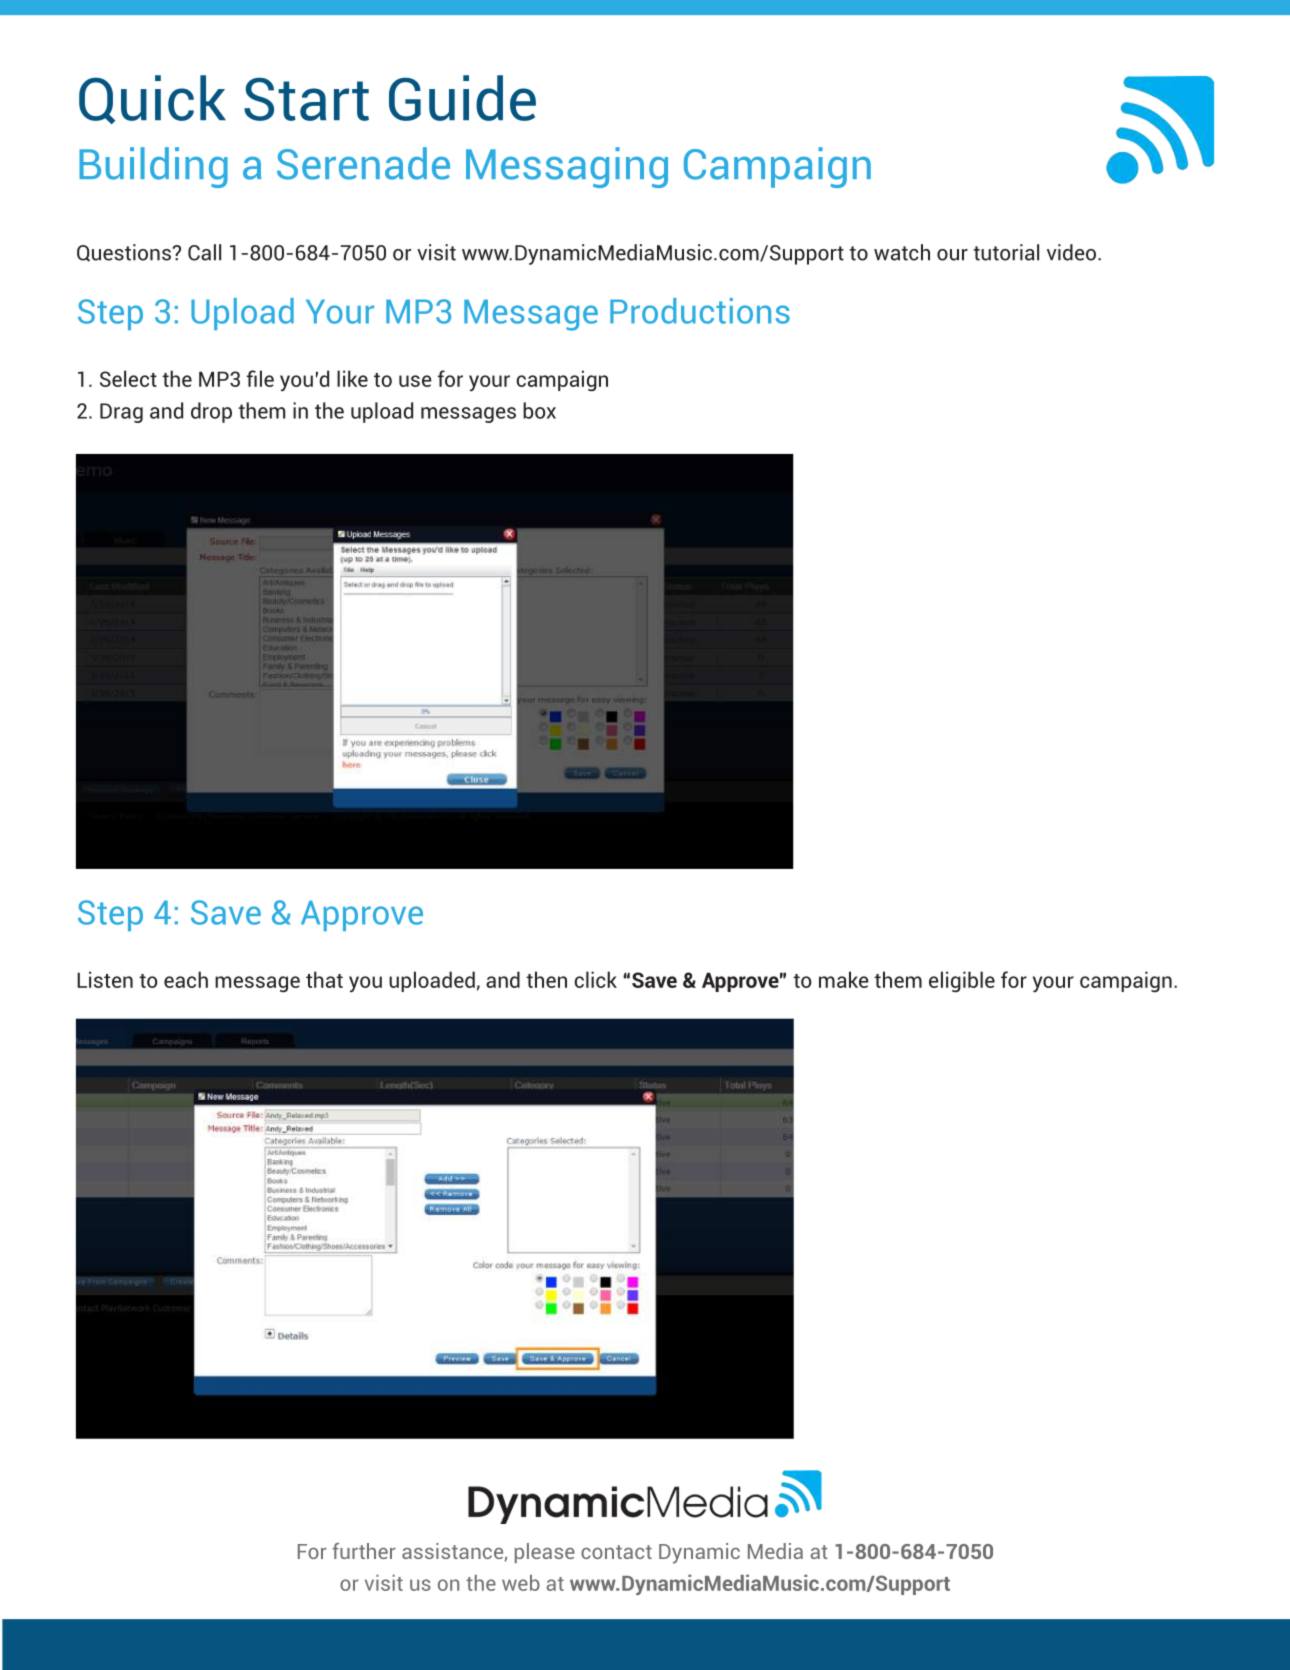 The height and width of the document is (1670, 1290). Describe the element at coordinates (539, 410) in the document. I see `box` at that location.
